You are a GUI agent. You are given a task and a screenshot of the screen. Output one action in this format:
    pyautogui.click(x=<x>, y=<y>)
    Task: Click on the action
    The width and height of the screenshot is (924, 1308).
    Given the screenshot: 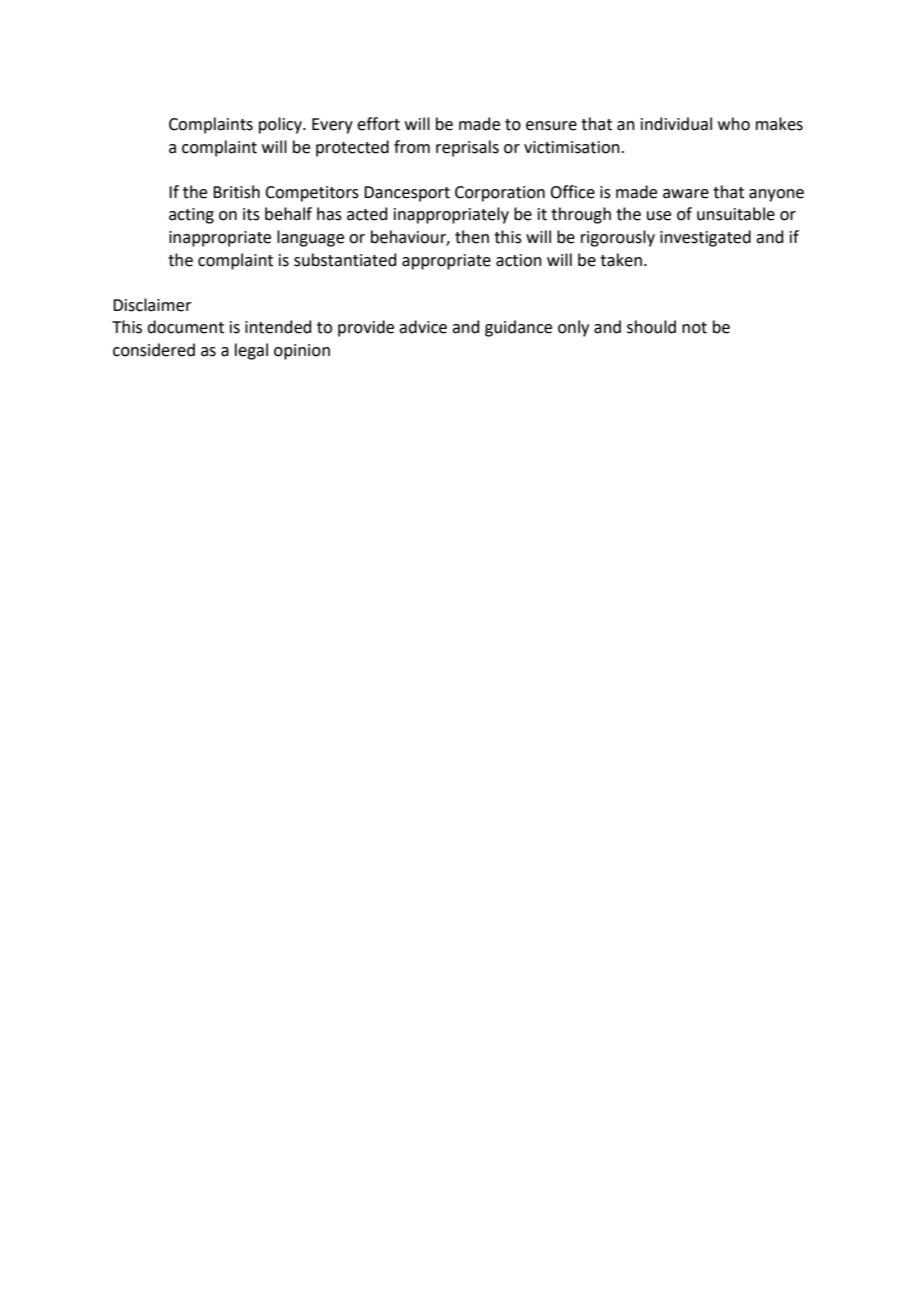 What is the action you would take?
    pyautogui.click(x=519, y=260)
